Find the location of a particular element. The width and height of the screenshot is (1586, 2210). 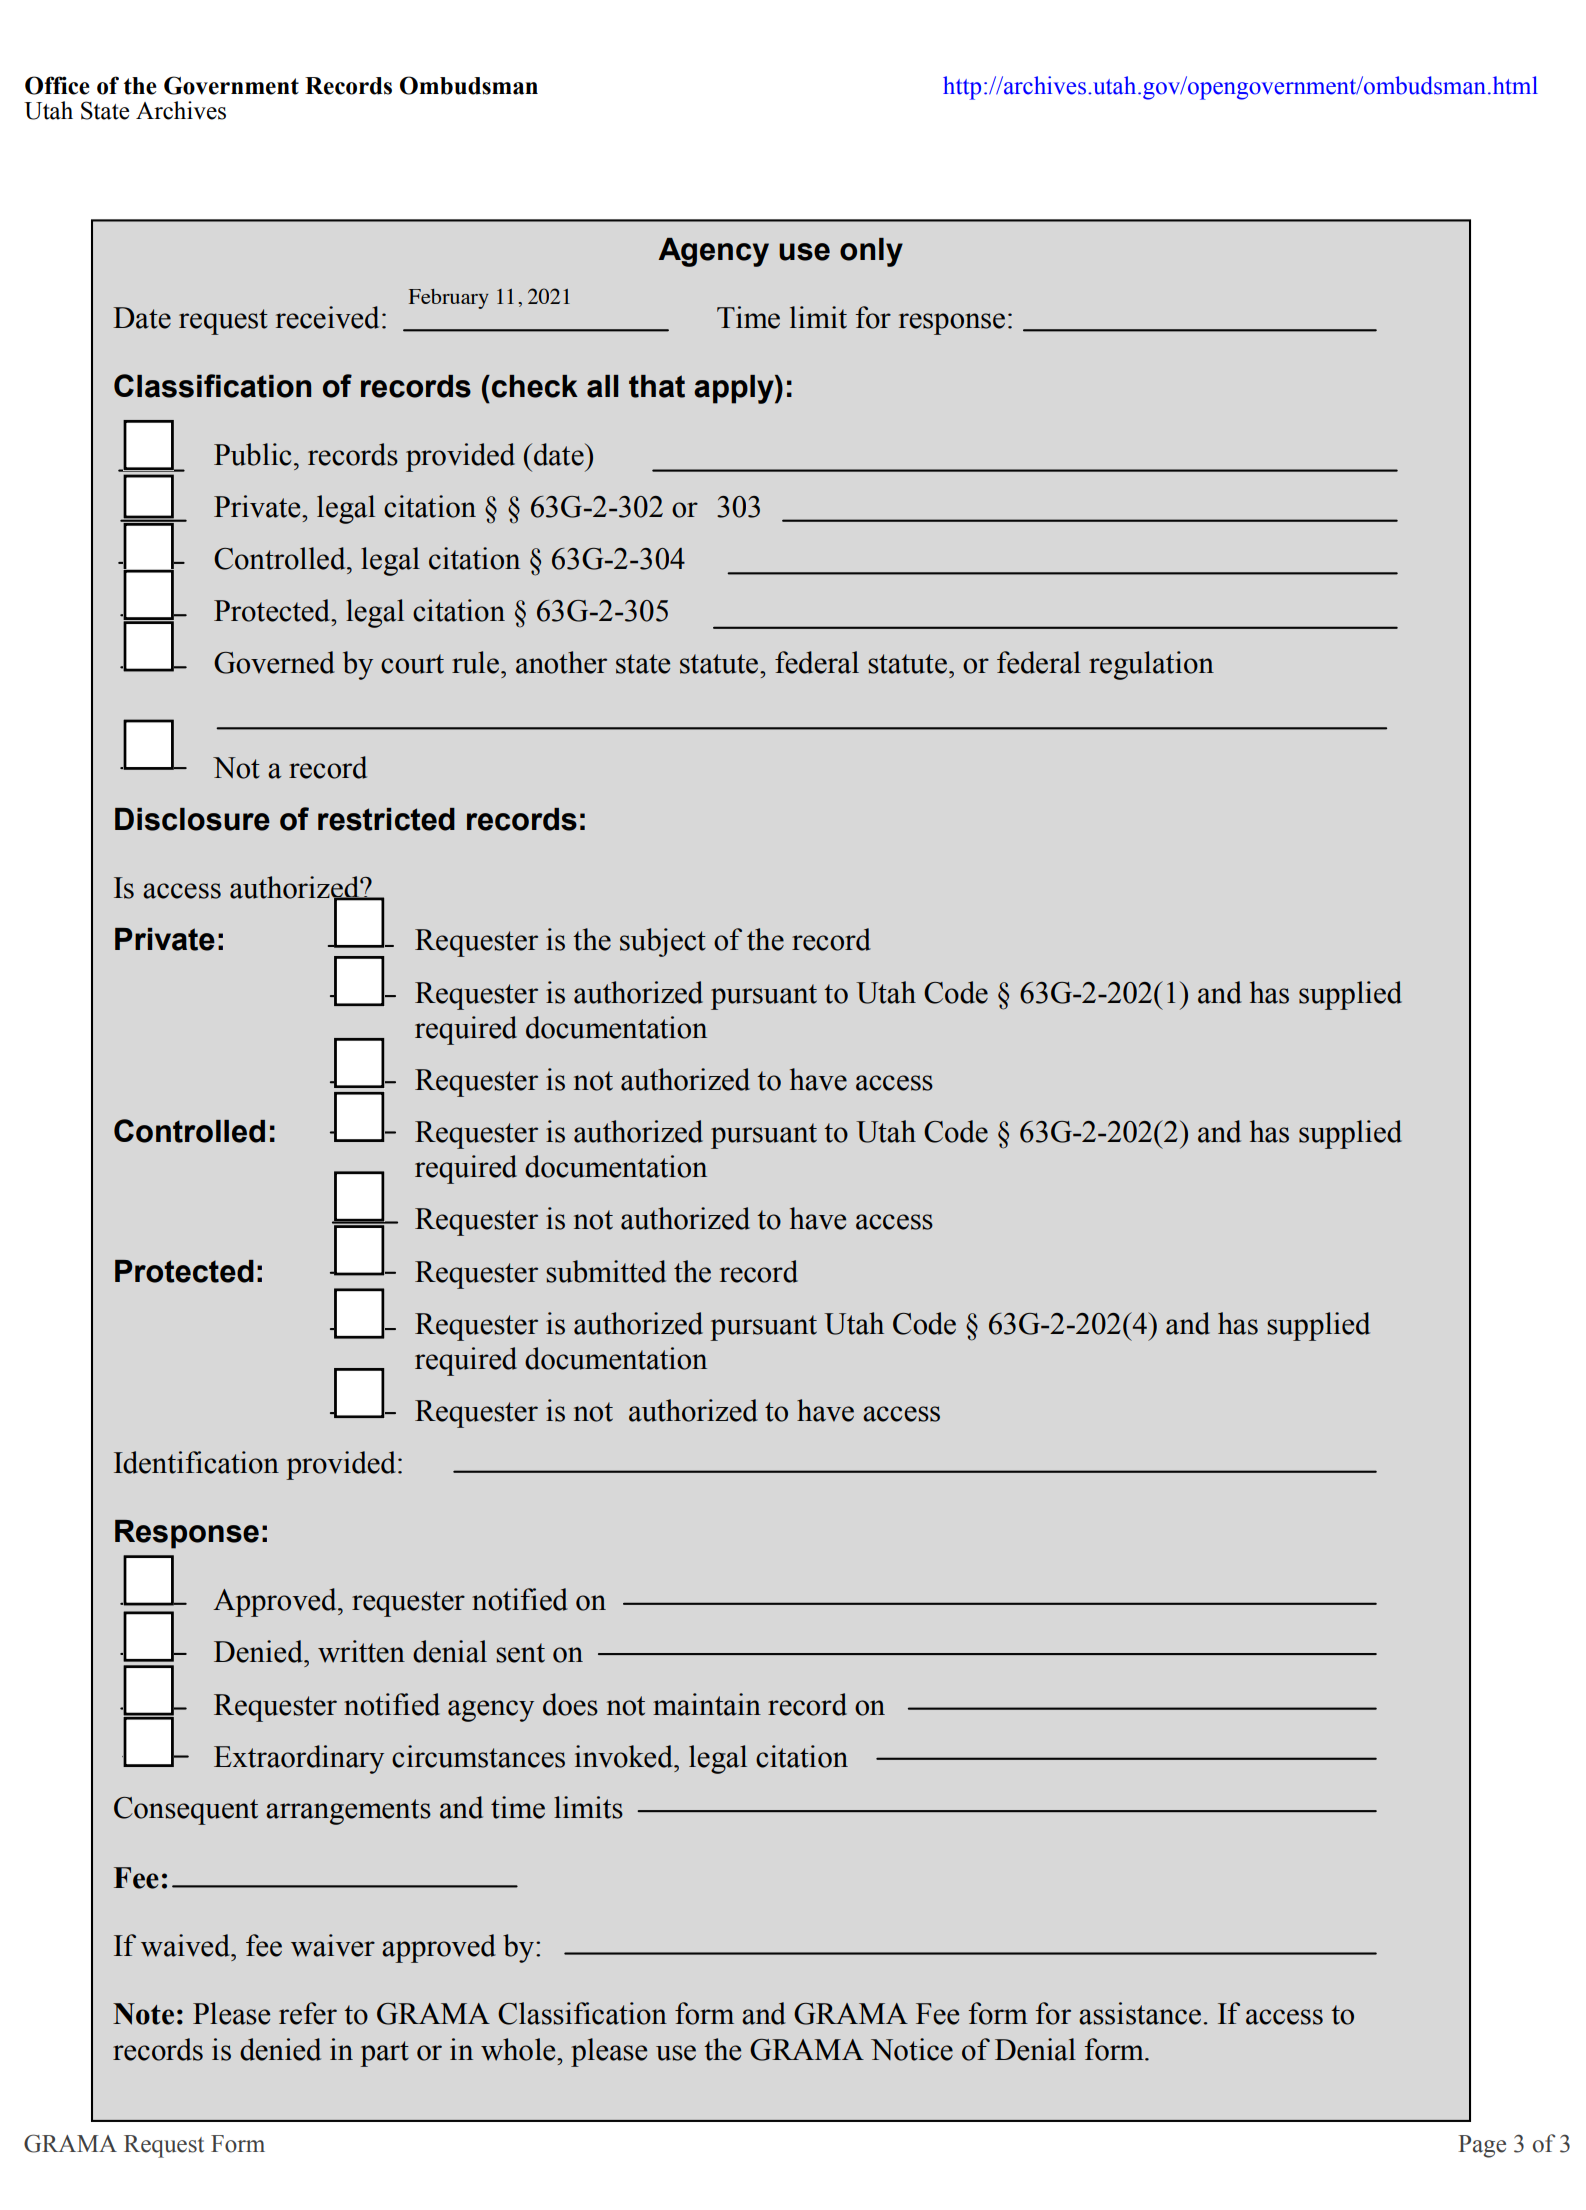

that is located at coordinates (657, 386).
